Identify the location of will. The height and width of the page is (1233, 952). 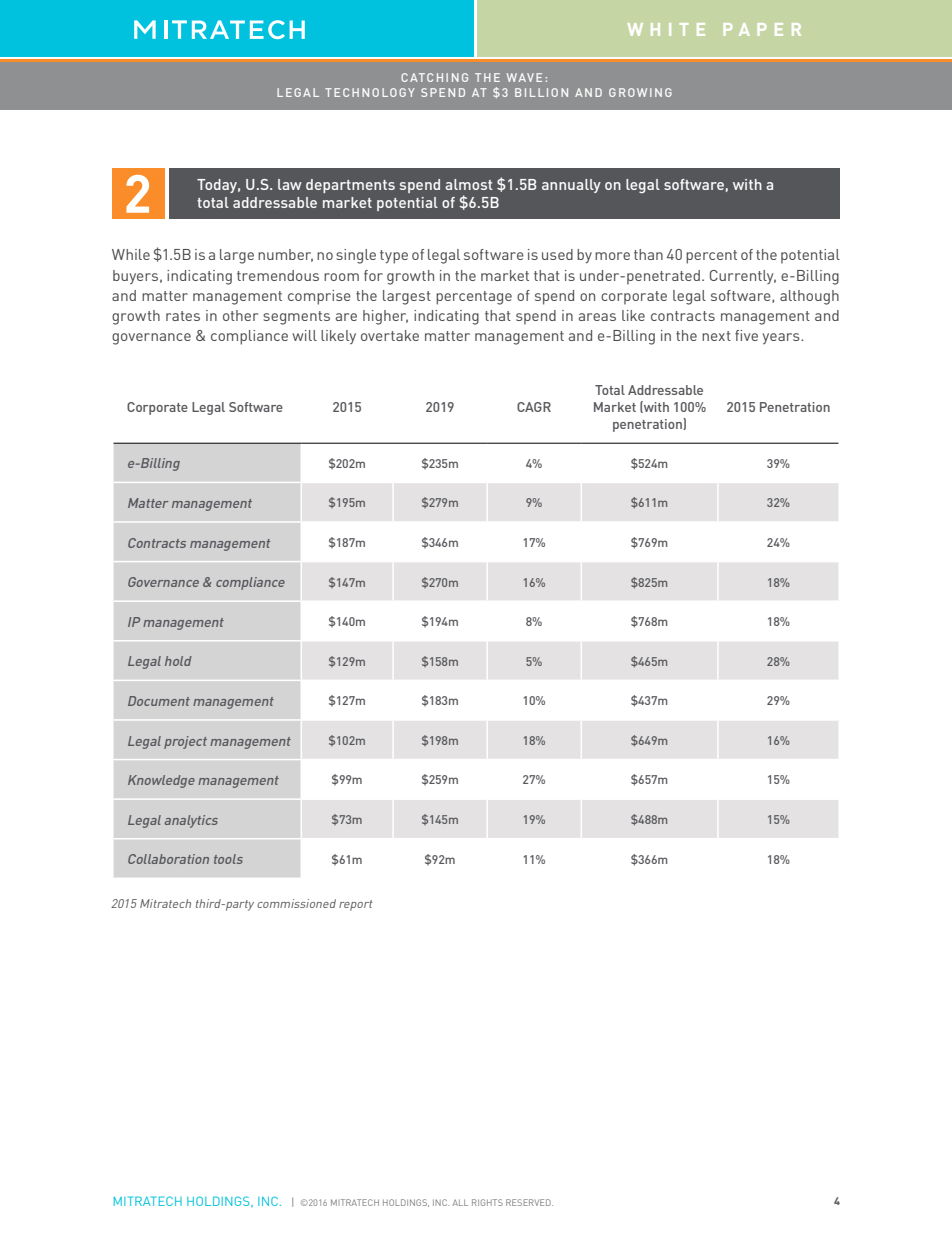
(304, 335).
